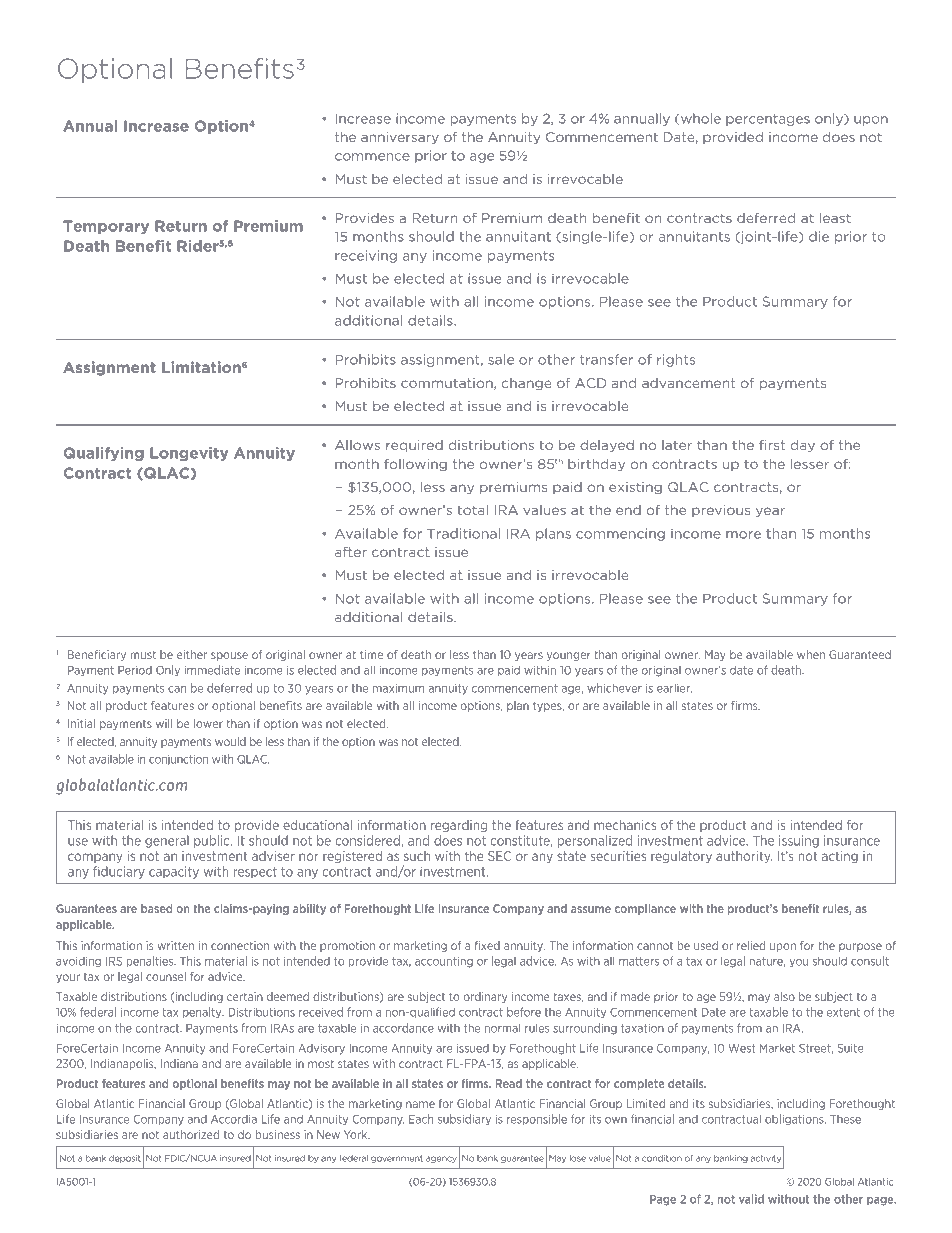 This image has width=952, height=1233. Describe the element at coordinates (192, 654) in the image. I see `either` at that location.
